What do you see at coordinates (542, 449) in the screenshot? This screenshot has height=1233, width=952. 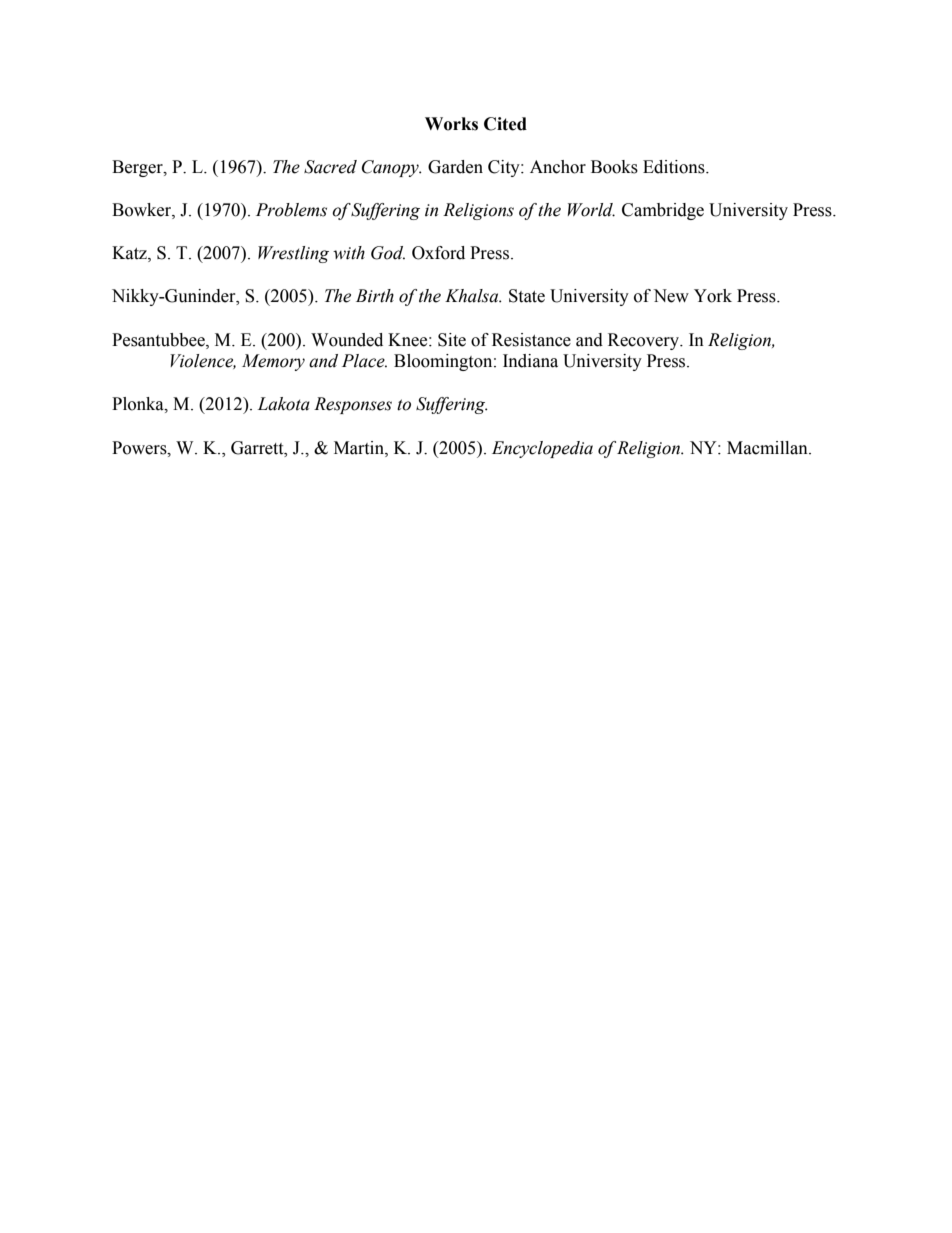 I see `Encyclopedia` at bounding box center [542, 449].
